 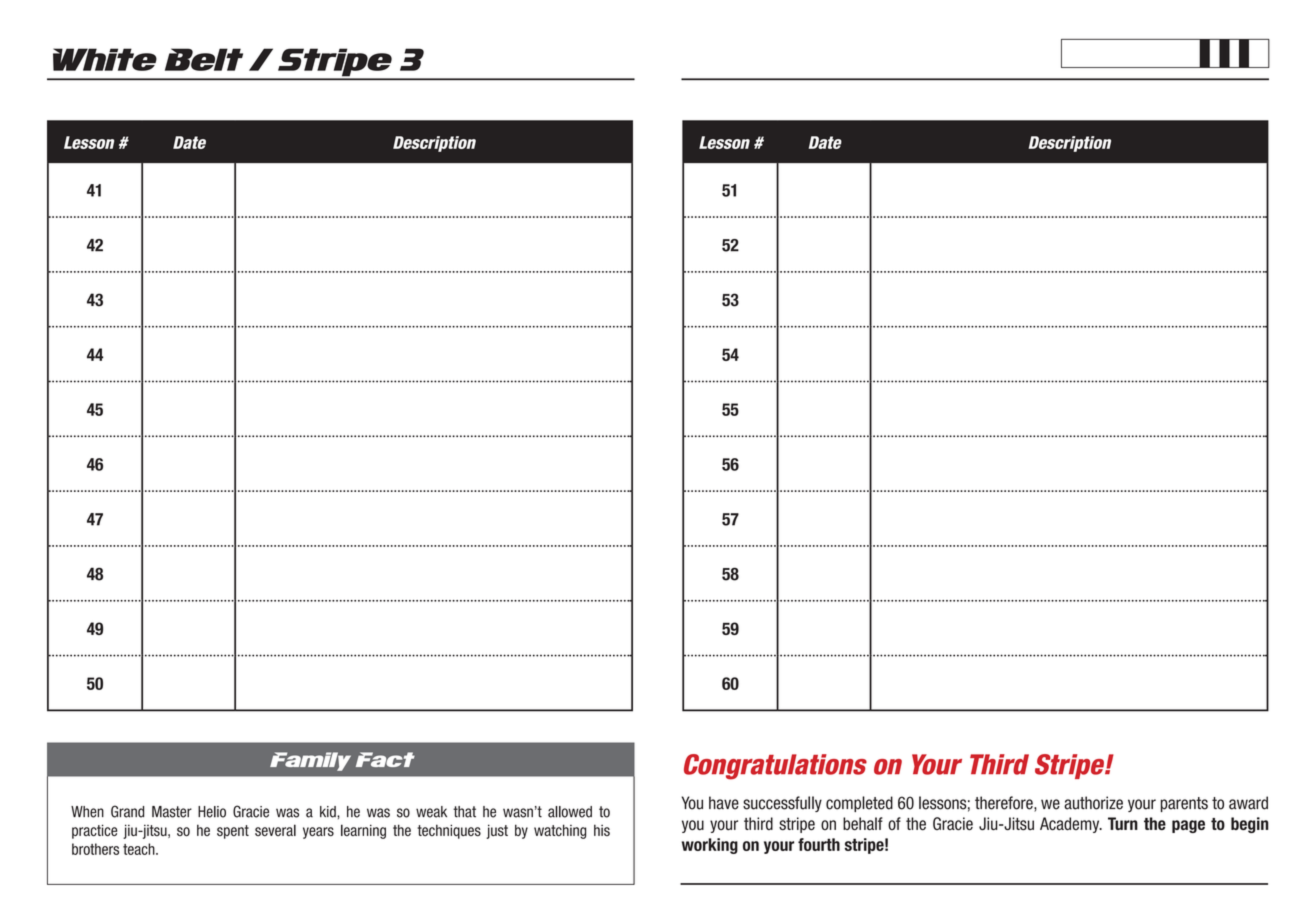 What do you see at coordinates (233, 832) in the image?
I see `spent` at bounding box center [233, 832].
